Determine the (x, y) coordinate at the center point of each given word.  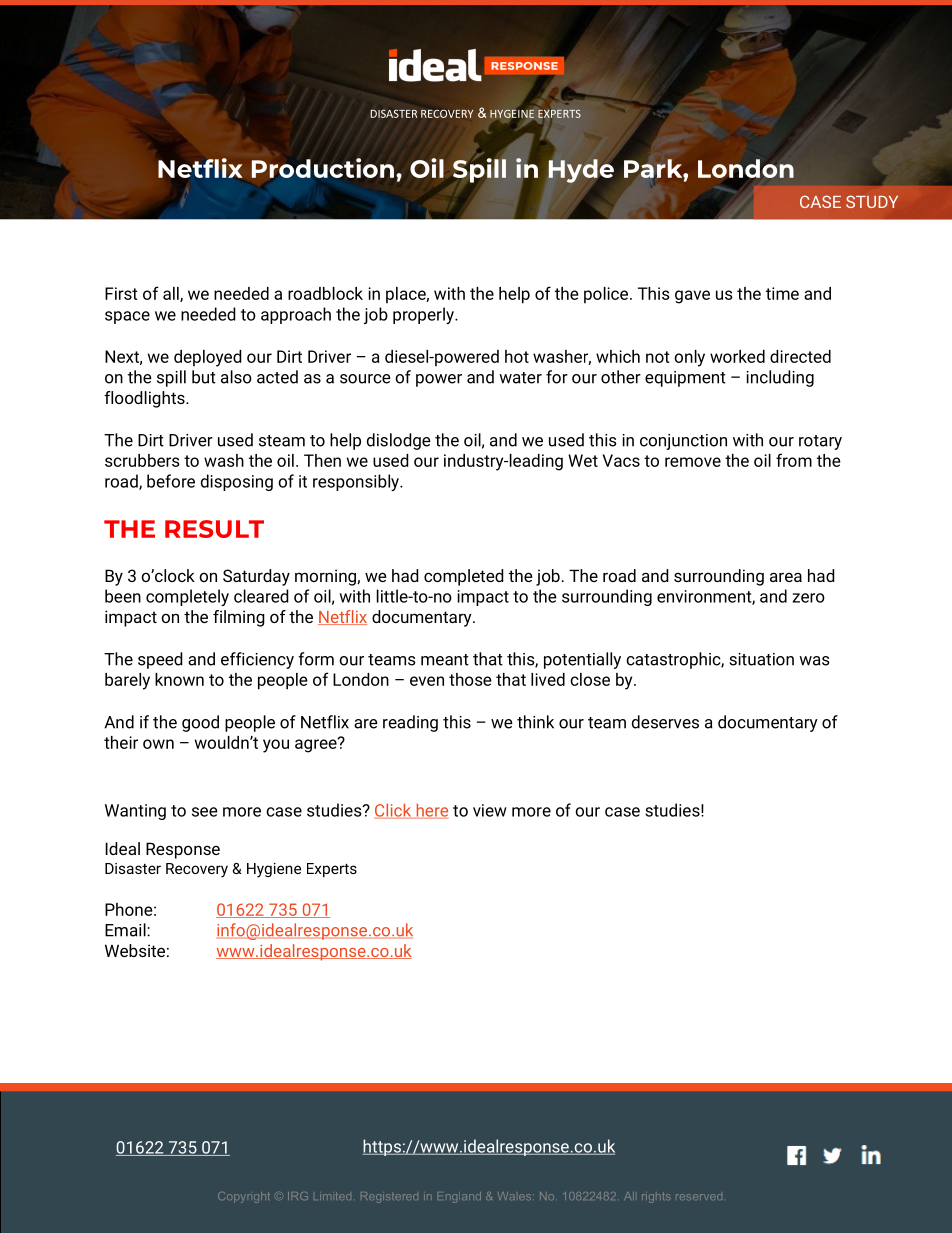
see (205, 812)
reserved (699, 1197)
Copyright (244, 1197)
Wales (516, 1196)
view (490, 810)
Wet (583, 460)
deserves (665, 722)
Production (324, 168)
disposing (237, 482)
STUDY (872, 201)
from (794, 460)
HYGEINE (512, 113)
